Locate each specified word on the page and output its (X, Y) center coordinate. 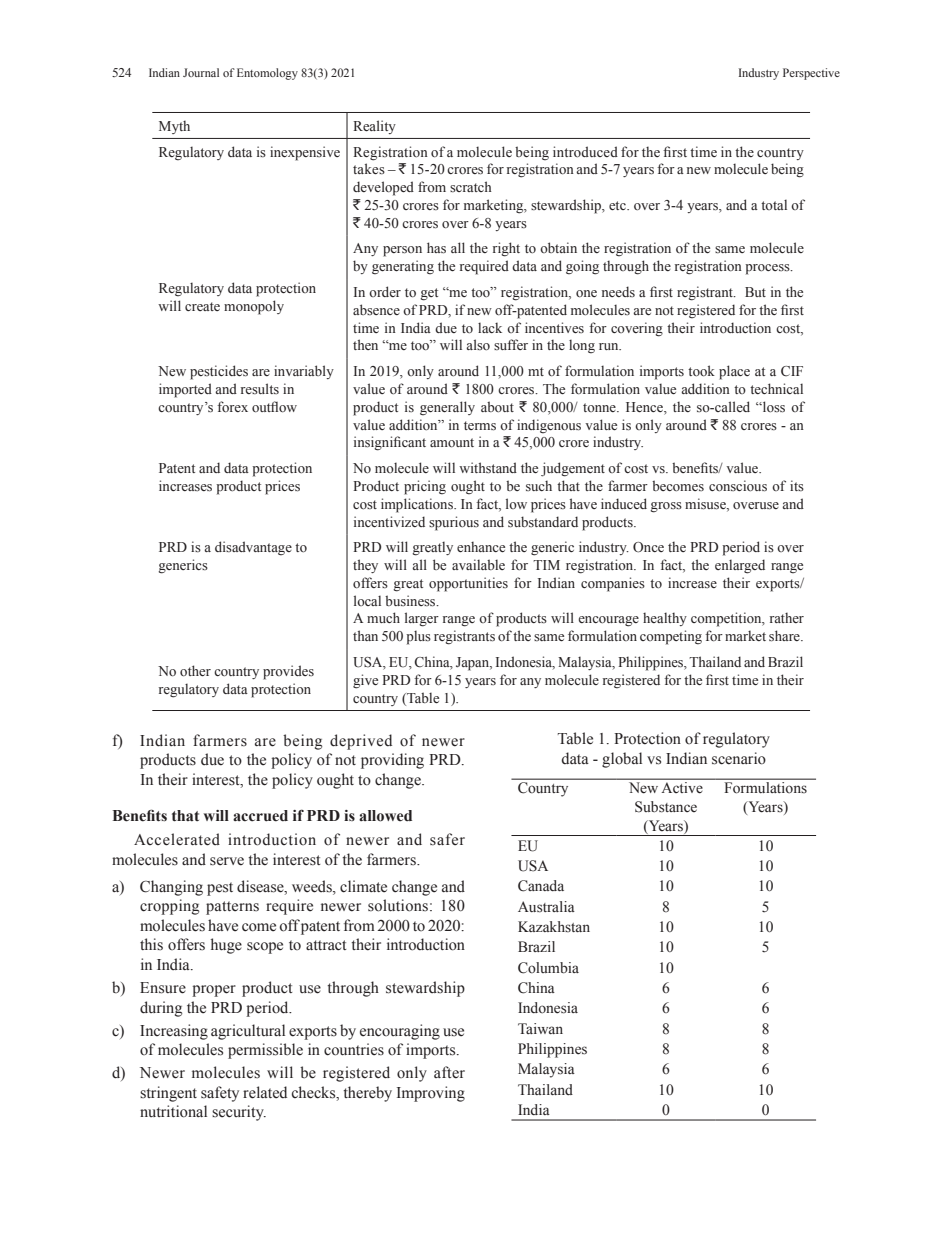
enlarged (740, 566)
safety (220, 1094)
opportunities (468, 584)
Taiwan (540, 1028)
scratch (471, 186)
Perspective (811, 74)
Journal (201, 72)
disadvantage (253, 548)
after (449, 1072)
